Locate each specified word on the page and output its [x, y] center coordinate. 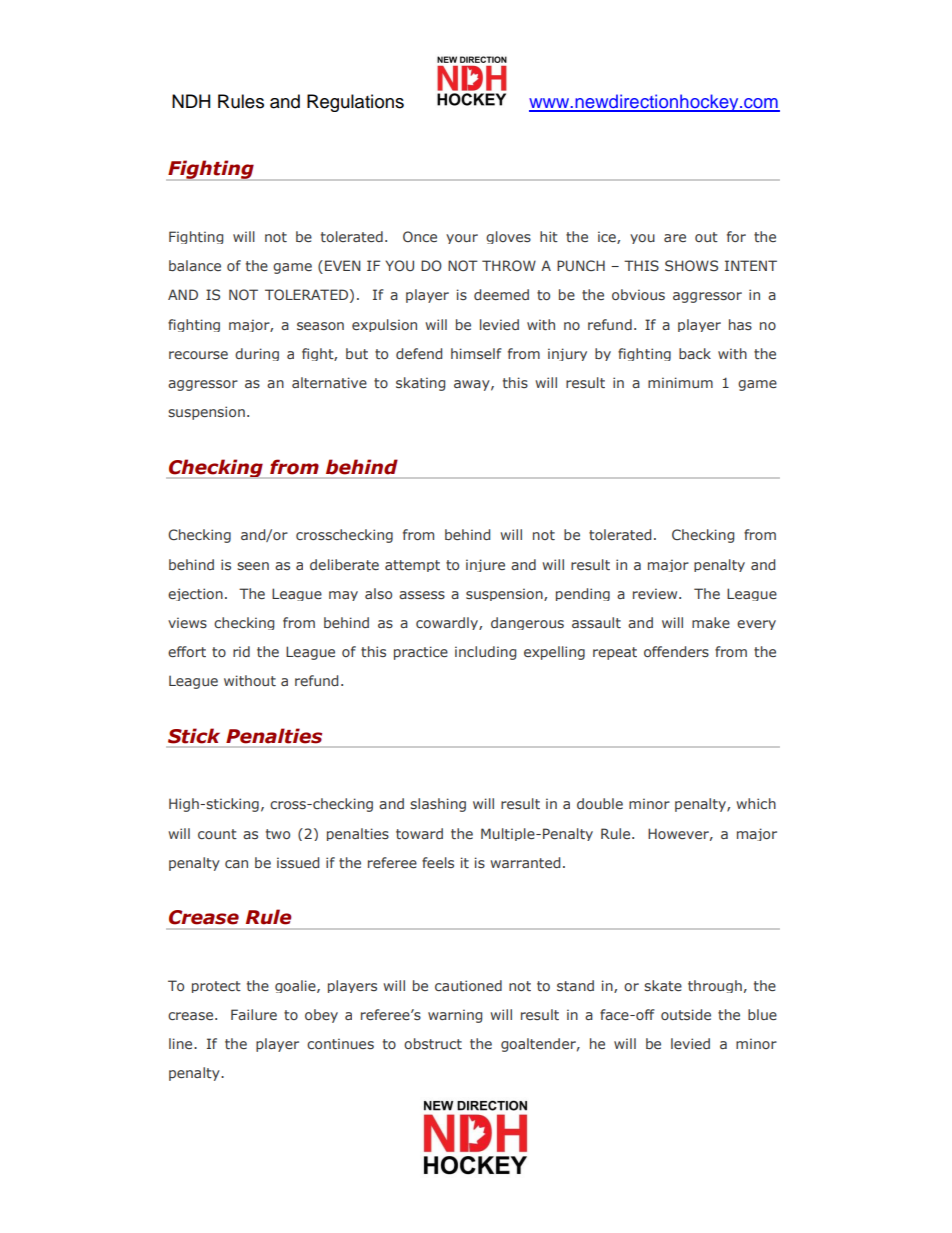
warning [455, 1016]
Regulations [355, 103]
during [257, 354]
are [675, 238]
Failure [254, 1014]
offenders [676, 651]
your [462, 239]
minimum [680, 382]
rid [241, 651]
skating [420, 384]
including [485, 653]
